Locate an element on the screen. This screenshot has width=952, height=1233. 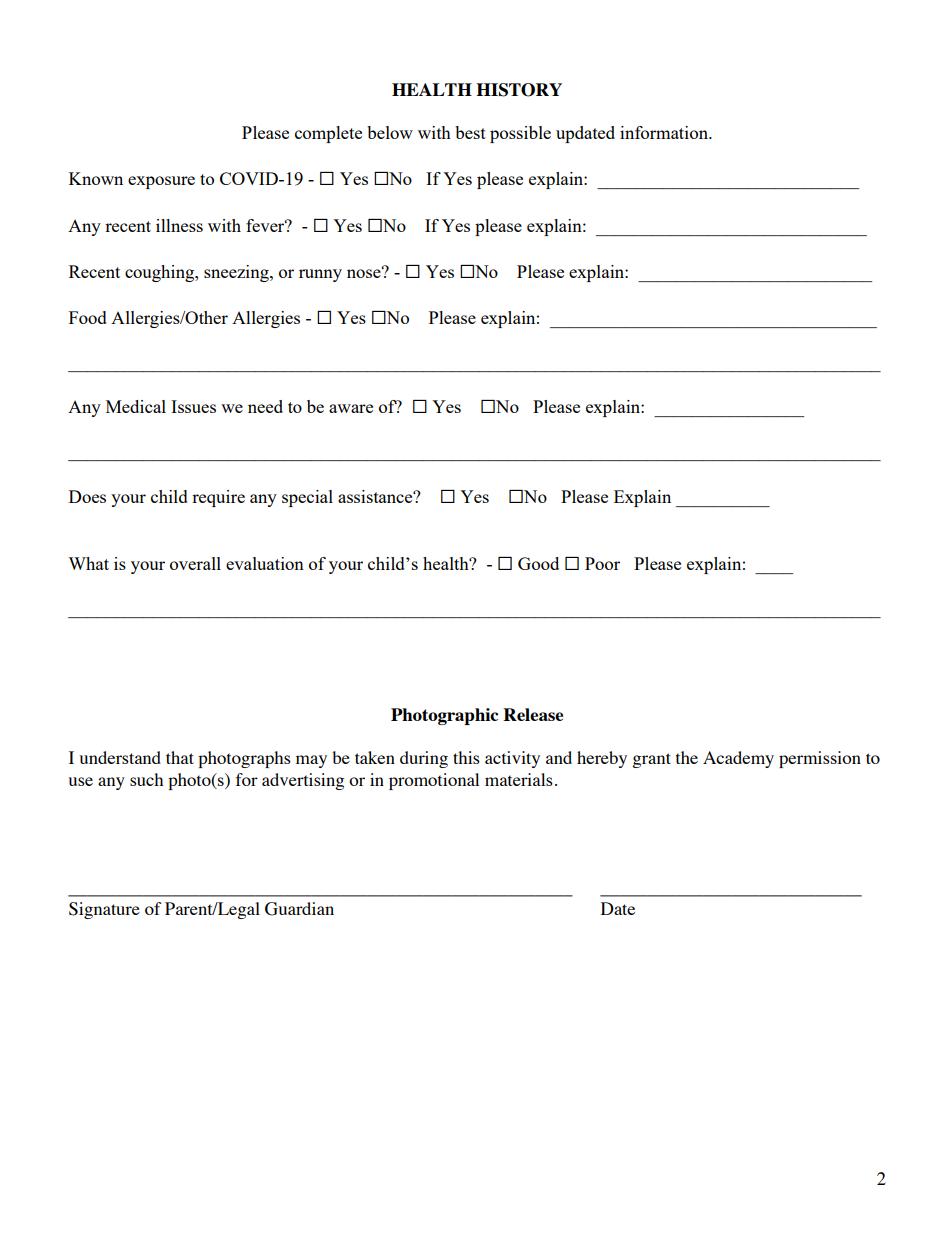
Signature is located at coordinates (104, 910).
